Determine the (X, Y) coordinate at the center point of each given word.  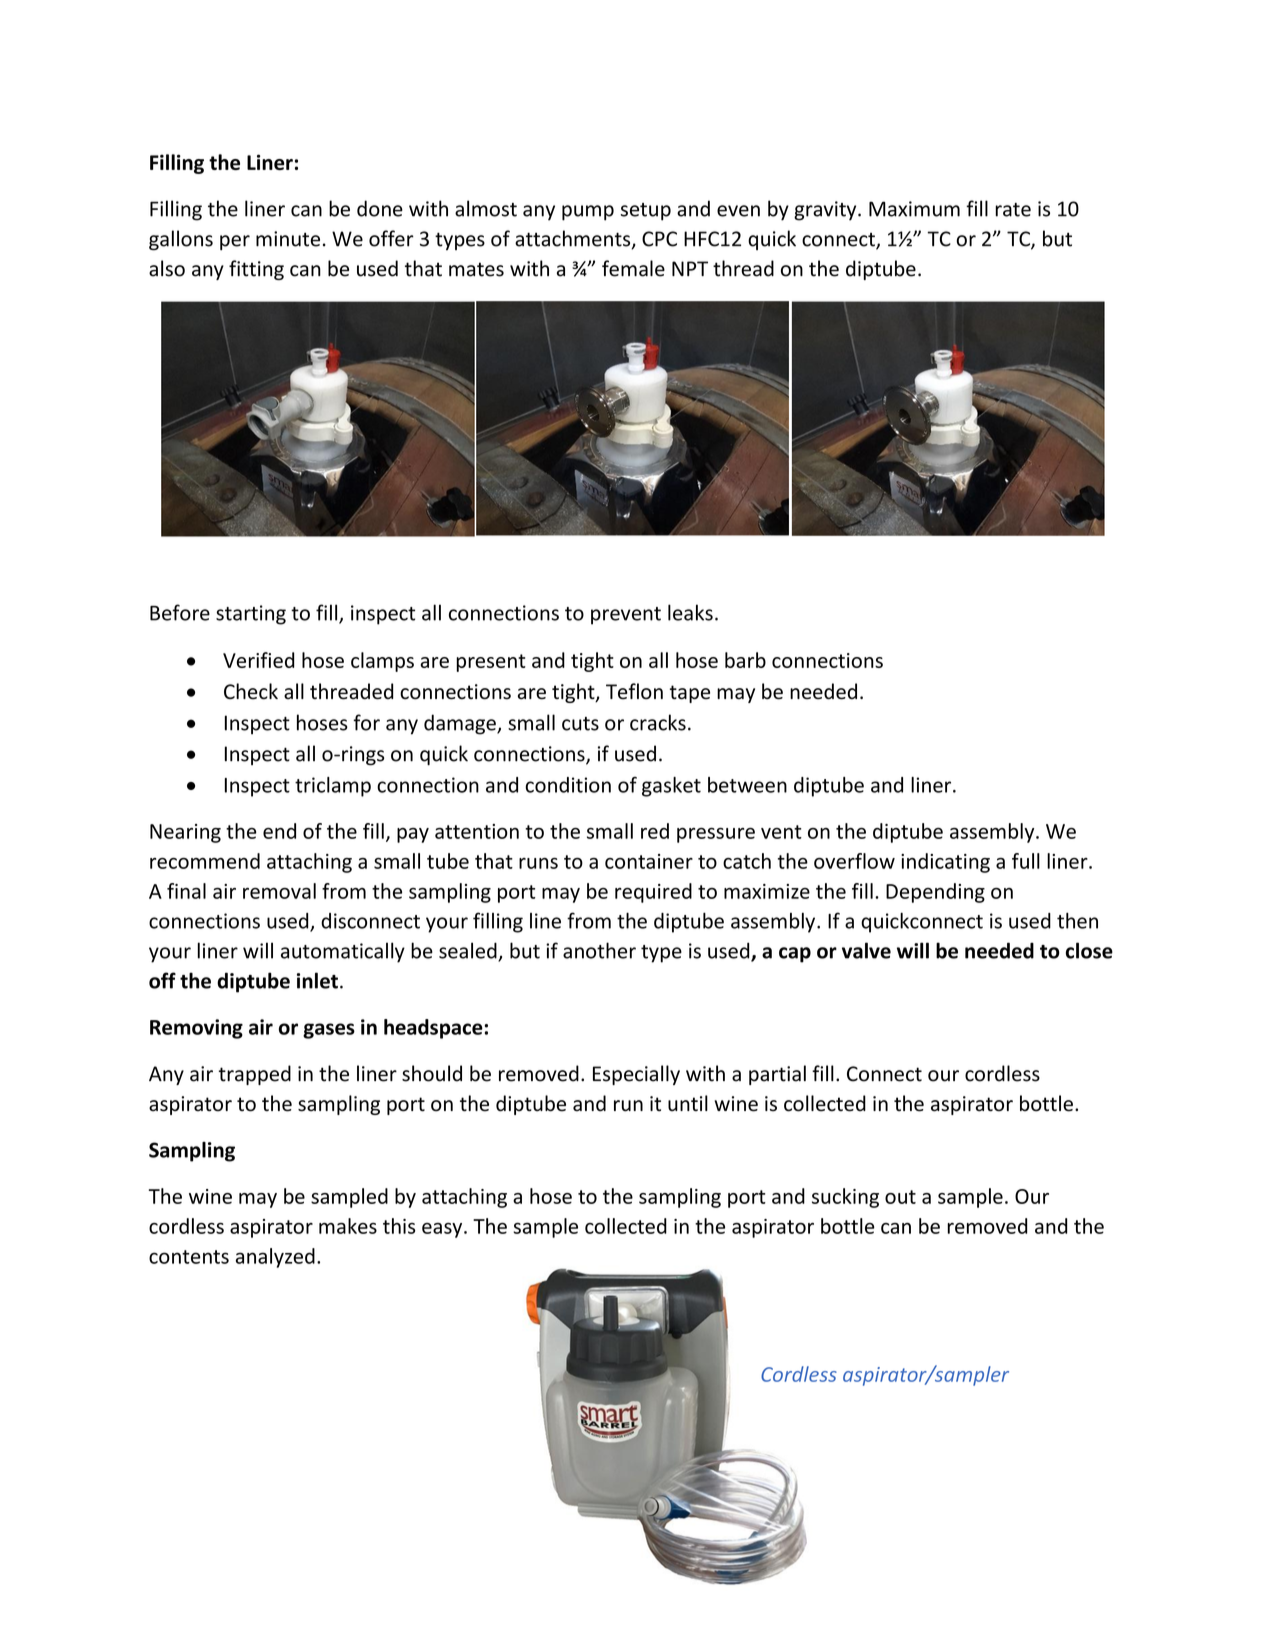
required (653, 893)
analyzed (275, 1258)
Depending (935, 893)
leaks (690, 612)
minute (288, 239)
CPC (659, 239)
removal (279, 891)
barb (745, 660)
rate (1013, 210)
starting (251, 615)
